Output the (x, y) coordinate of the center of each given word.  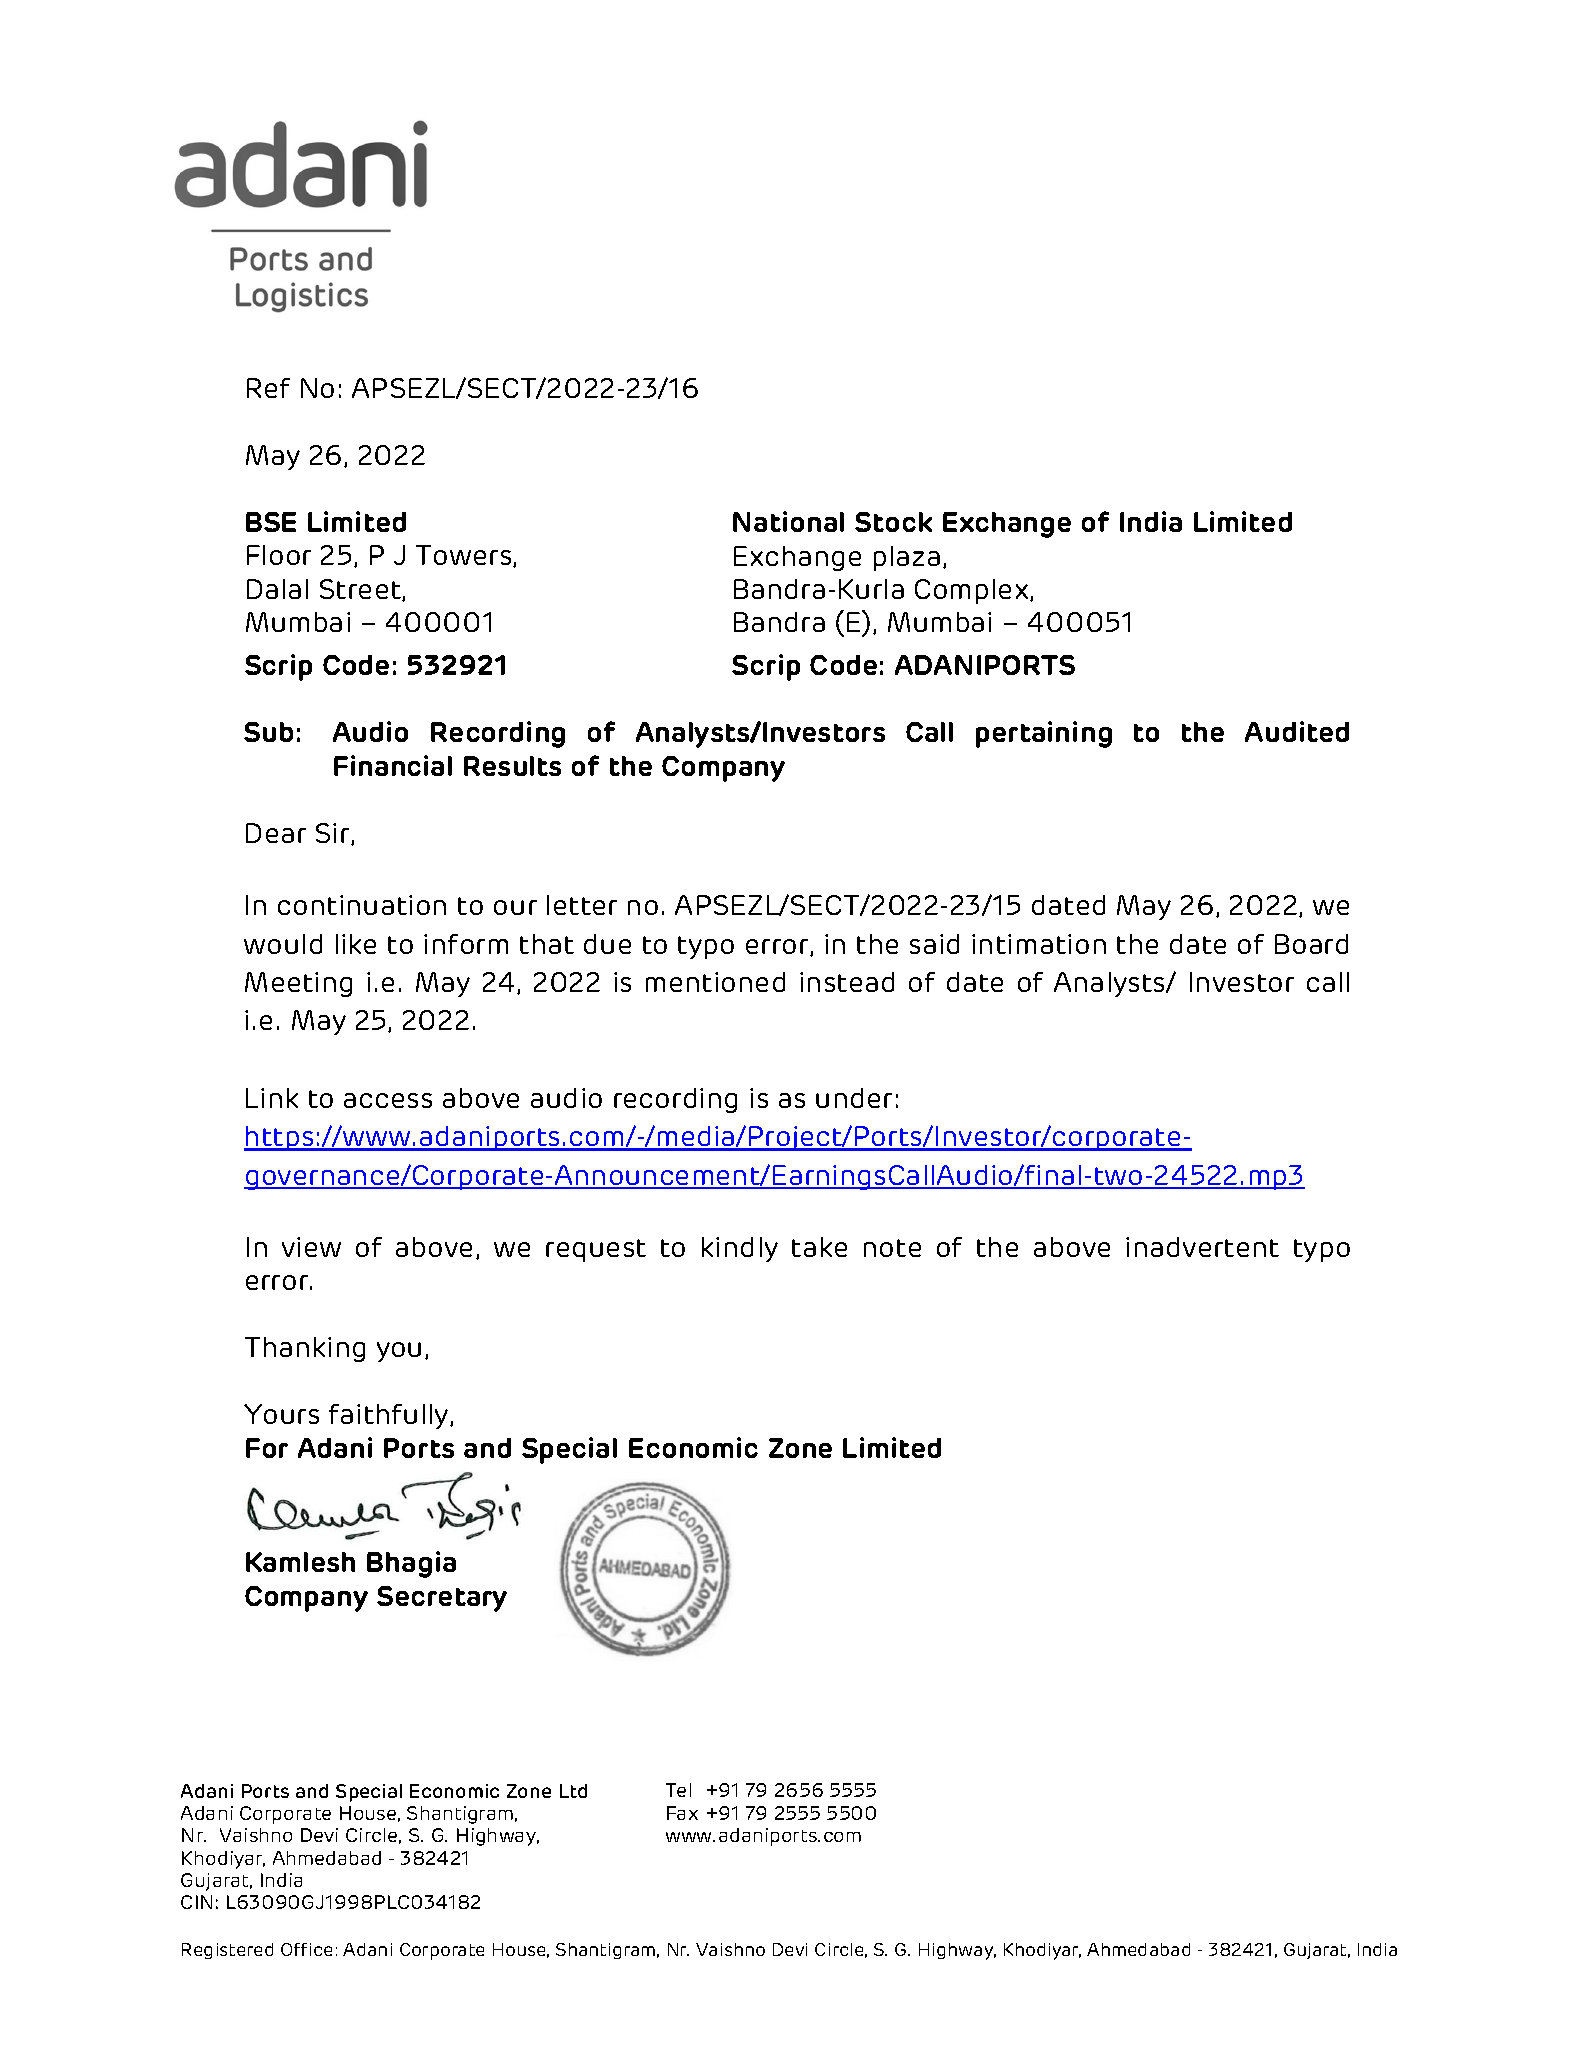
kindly (740, 1249)
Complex (973, 591)
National (788, 521)
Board (1311, 944)
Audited (1297, 731)
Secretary (442, 1599)
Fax (682, 1813)
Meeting (298, 984)
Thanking (305, 1349)
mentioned (715, 982)
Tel (678, 1790)
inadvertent (1202, 1247)
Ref (268, 388)
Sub (268, 732)
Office (306, 1949)
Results (512, 766)
